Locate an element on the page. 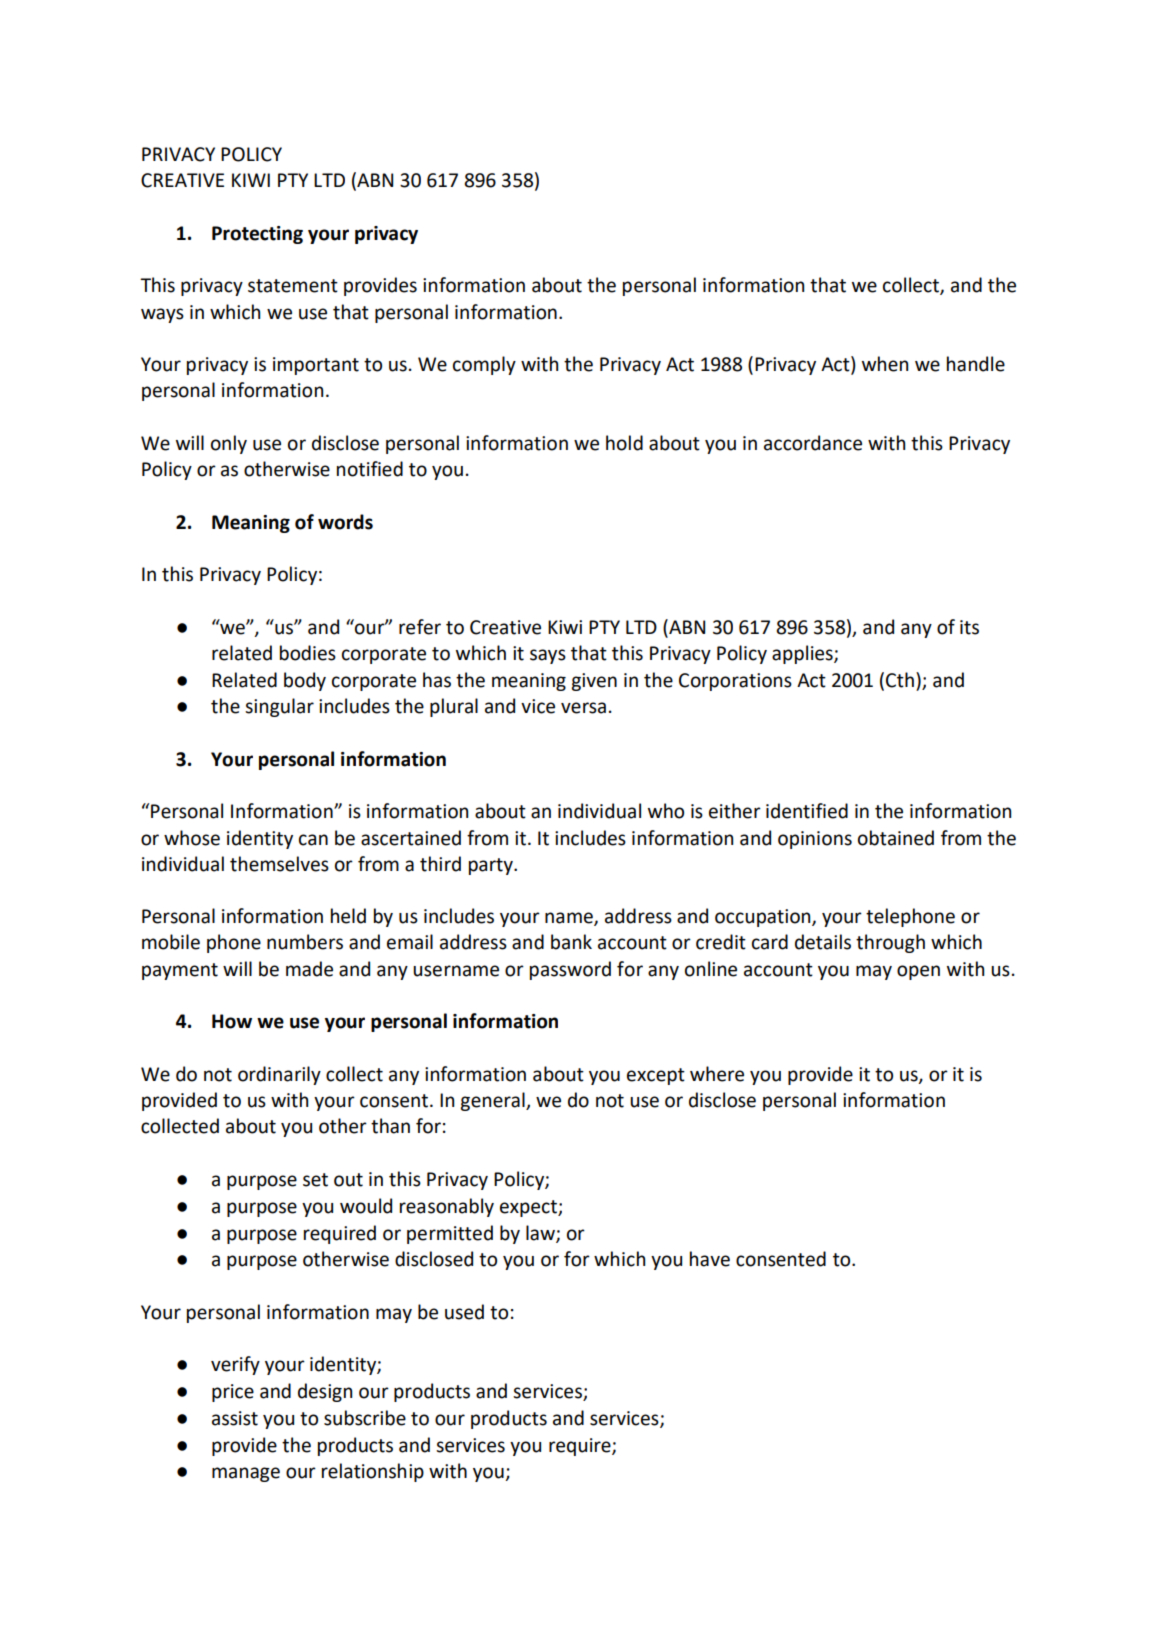 Image resolution: width=1163 pixels, height=1645 pixels. words is located at coordinates (345, 522).
